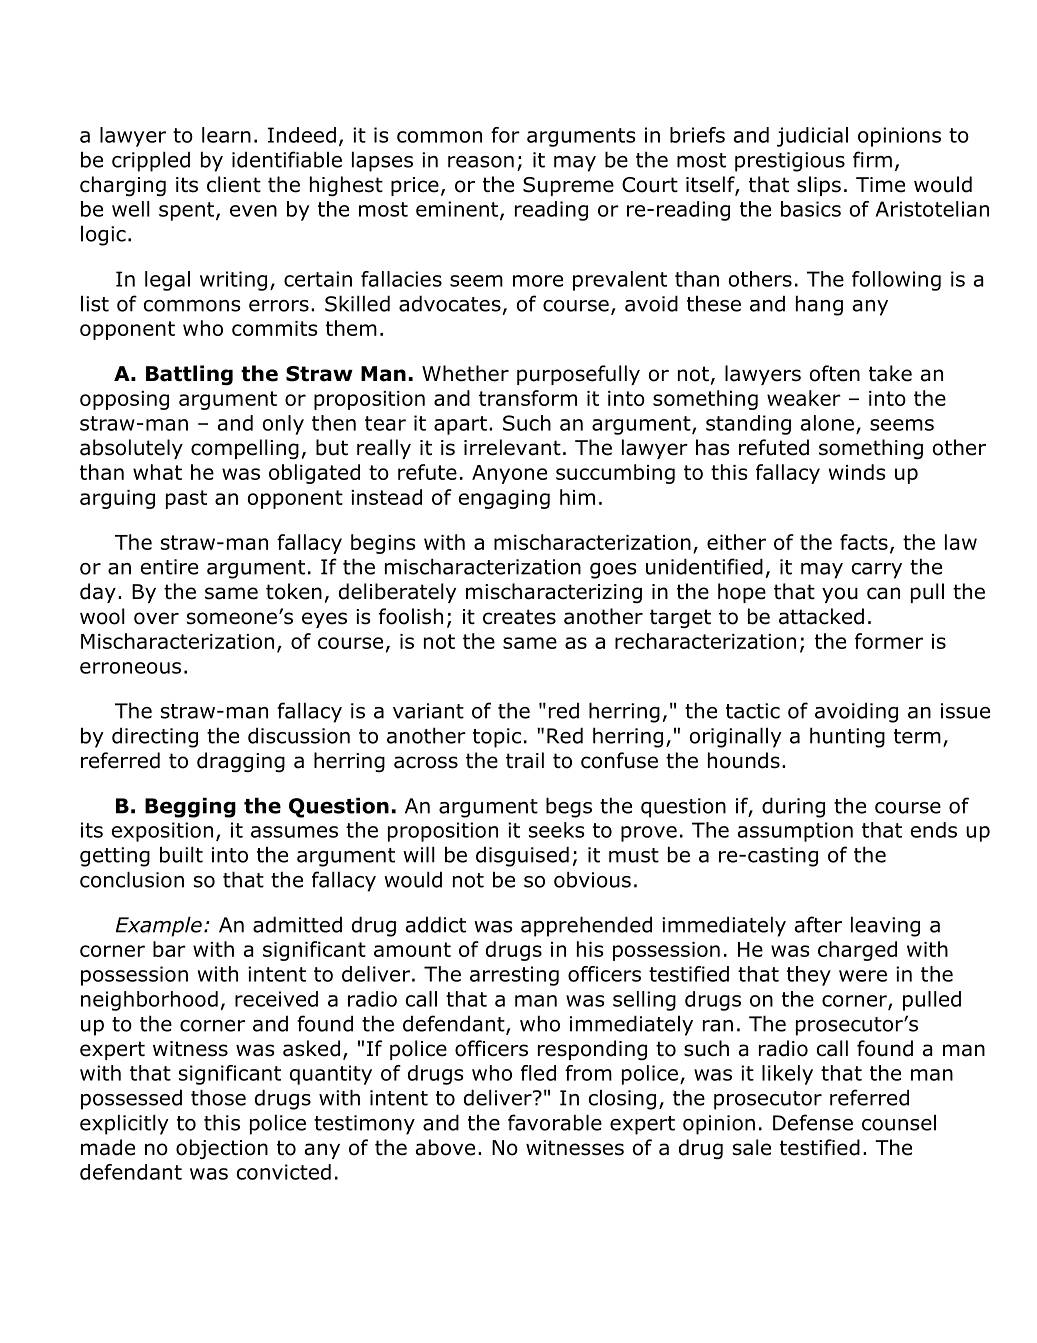  Describe the element at coordinates (222, 1149) in the document. I see `objection` at that location.
